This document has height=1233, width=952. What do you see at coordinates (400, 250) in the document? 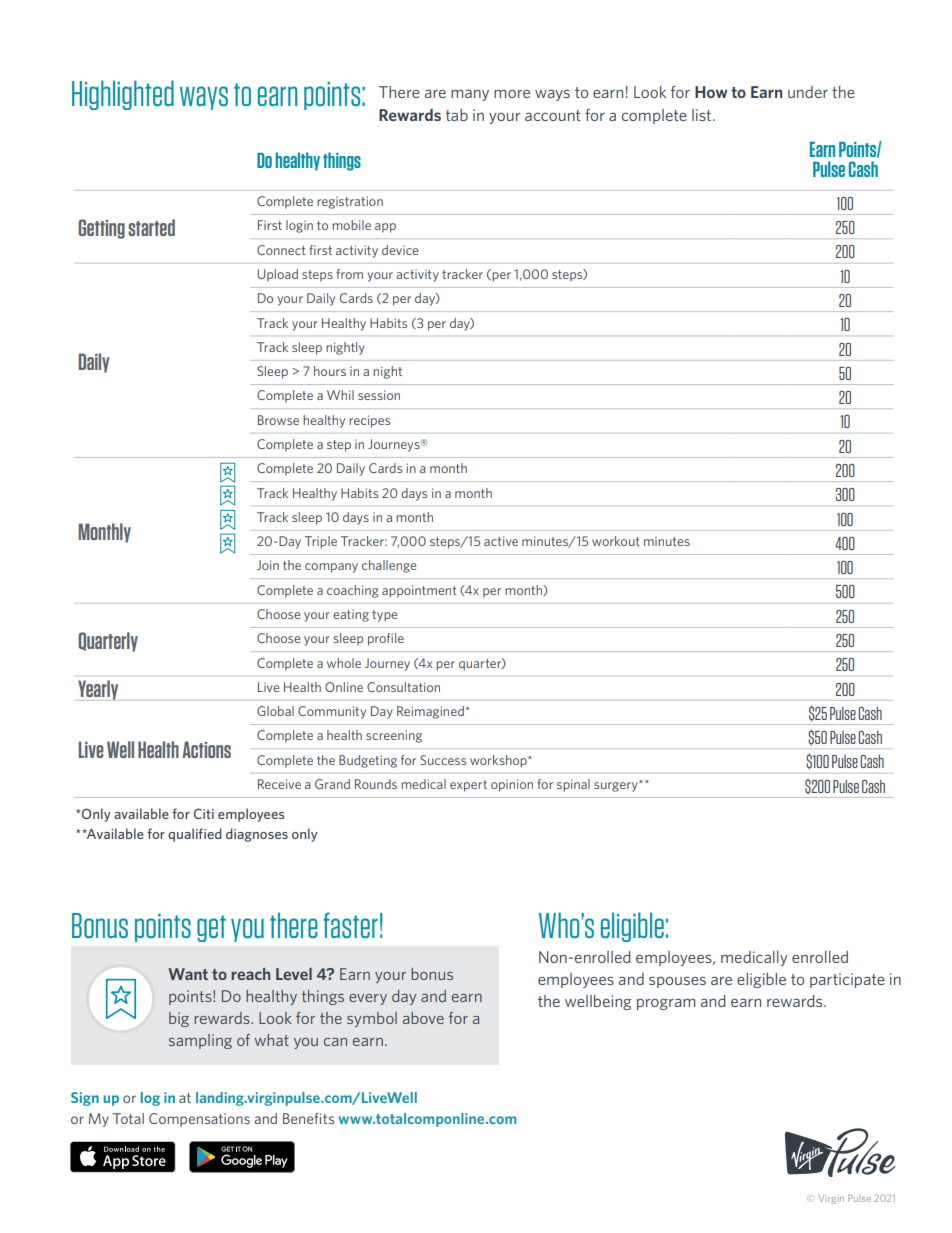
I see `device` at bounding box center [400, 250].
